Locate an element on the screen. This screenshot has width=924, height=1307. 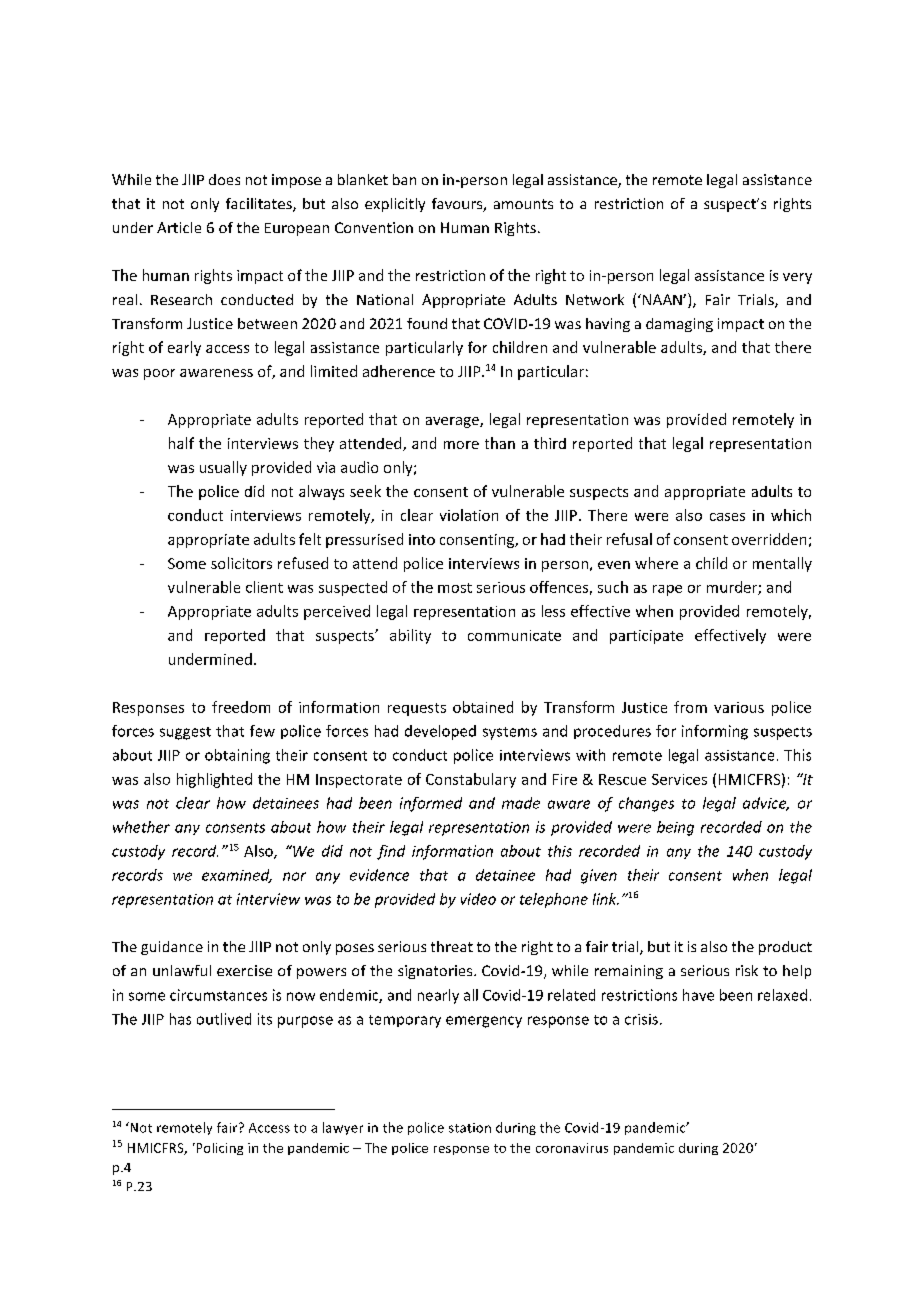
coronavirus is located at coordinates (572, 1148).
